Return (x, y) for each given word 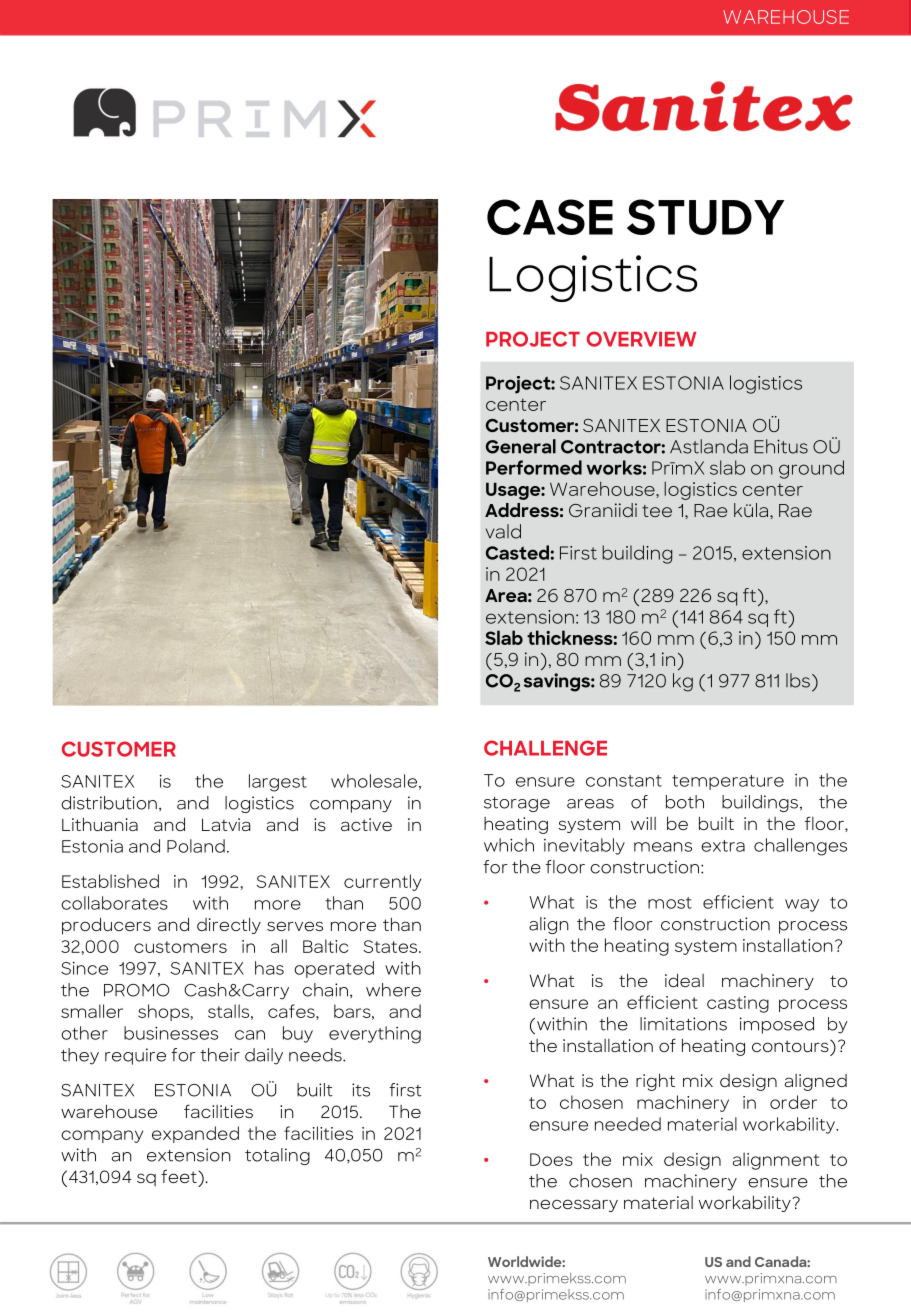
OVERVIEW (641, 339)
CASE (550, 217)
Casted (517, 552)
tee (657, 511)
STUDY (705, 217)
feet (180, 1176)
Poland (196, 846)
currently (382, 882)
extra (723, 846)
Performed (534, 467)
